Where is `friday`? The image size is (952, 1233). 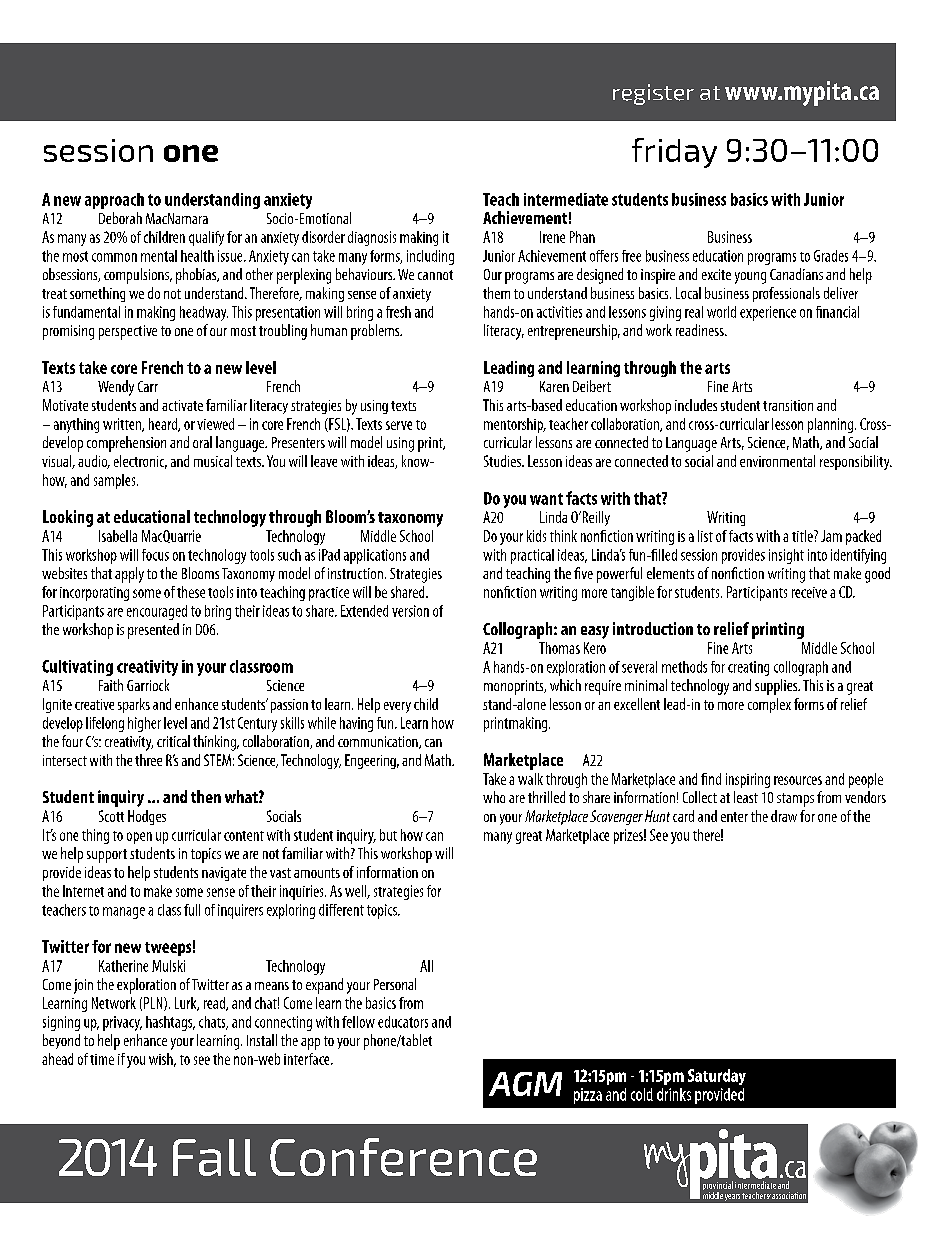 friday is located at coordinates (674, 153).
